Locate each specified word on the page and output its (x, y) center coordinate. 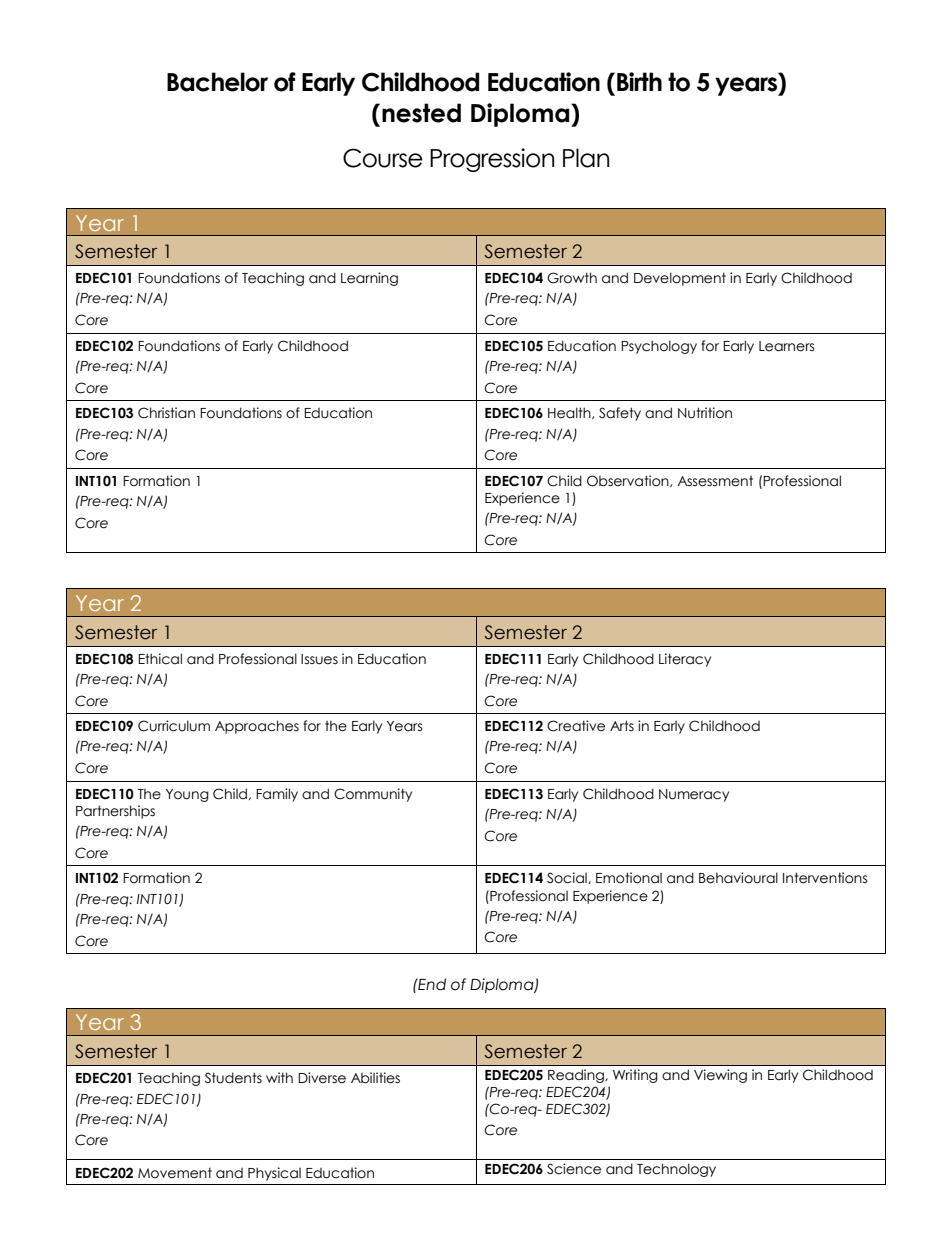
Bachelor (217, 82)
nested (421, 113)
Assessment (715, 481)
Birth (639, 81)
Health (570, 413)
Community (373, 795)
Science (574, 1169)
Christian (166, 413)
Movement (175, 1173)
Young (187, 795)
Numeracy (694, 795)
